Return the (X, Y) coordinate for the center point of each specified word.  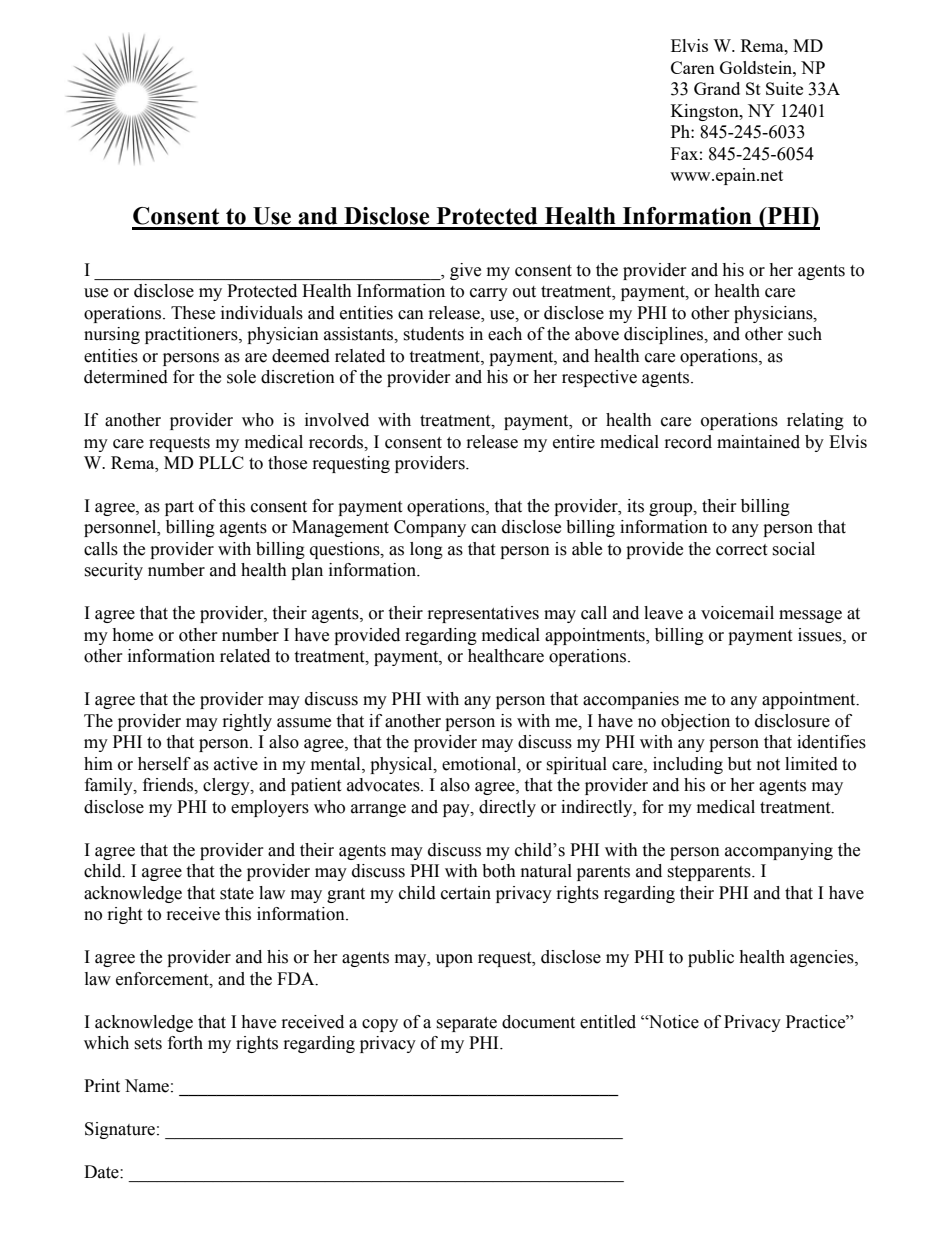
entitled (608, 1022)
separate (466, 1024)
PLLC (221, 462)
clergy (227, 786)
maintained (758, 442)
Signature (120, 1130)
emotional (480, 764)
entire (574, 442)
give (465, 271)
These (193, 313)
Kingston (706, 112)
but (739, 764)
